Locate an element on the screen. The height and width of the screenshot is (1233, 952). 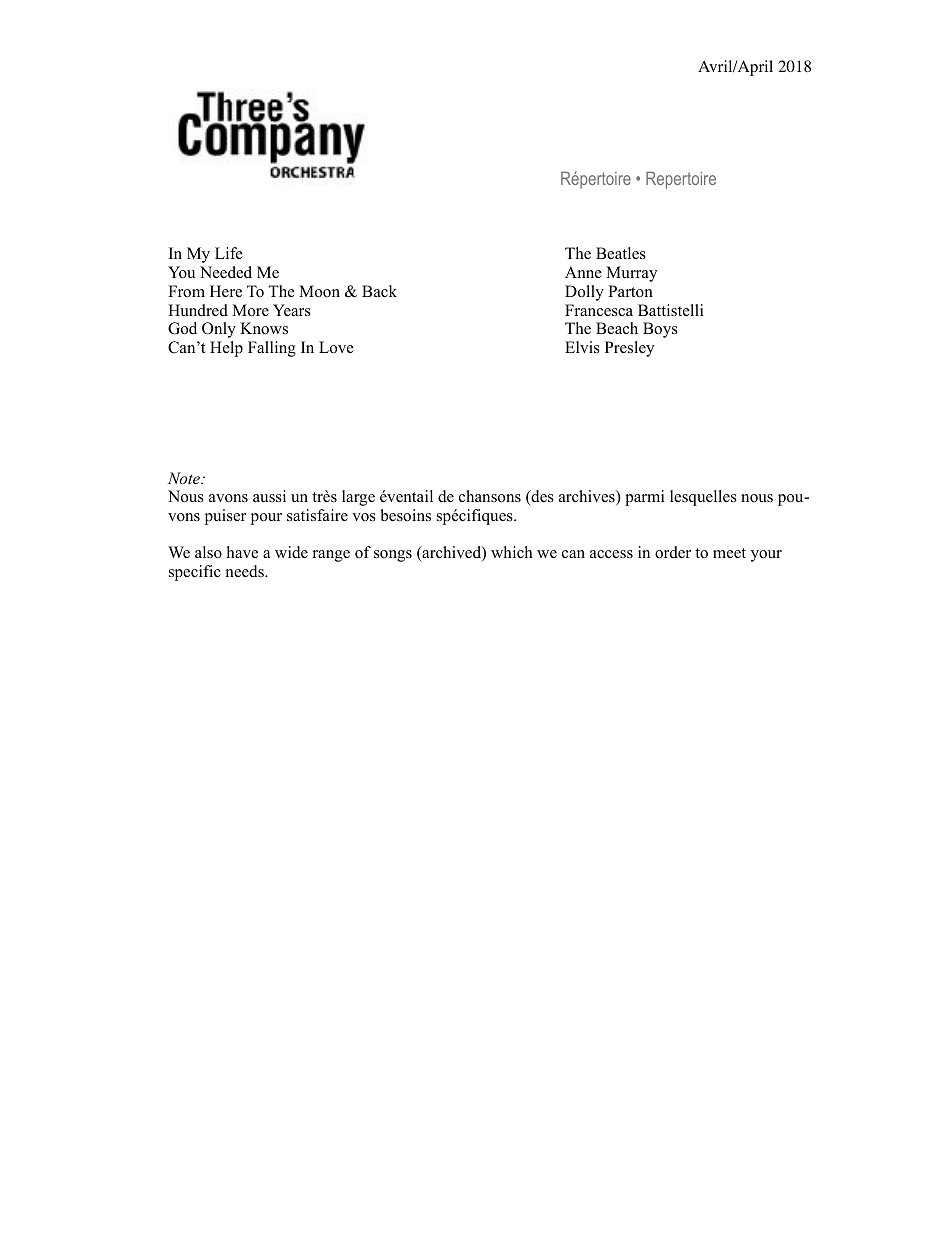
Boys is located at coordinates (660, 330).
